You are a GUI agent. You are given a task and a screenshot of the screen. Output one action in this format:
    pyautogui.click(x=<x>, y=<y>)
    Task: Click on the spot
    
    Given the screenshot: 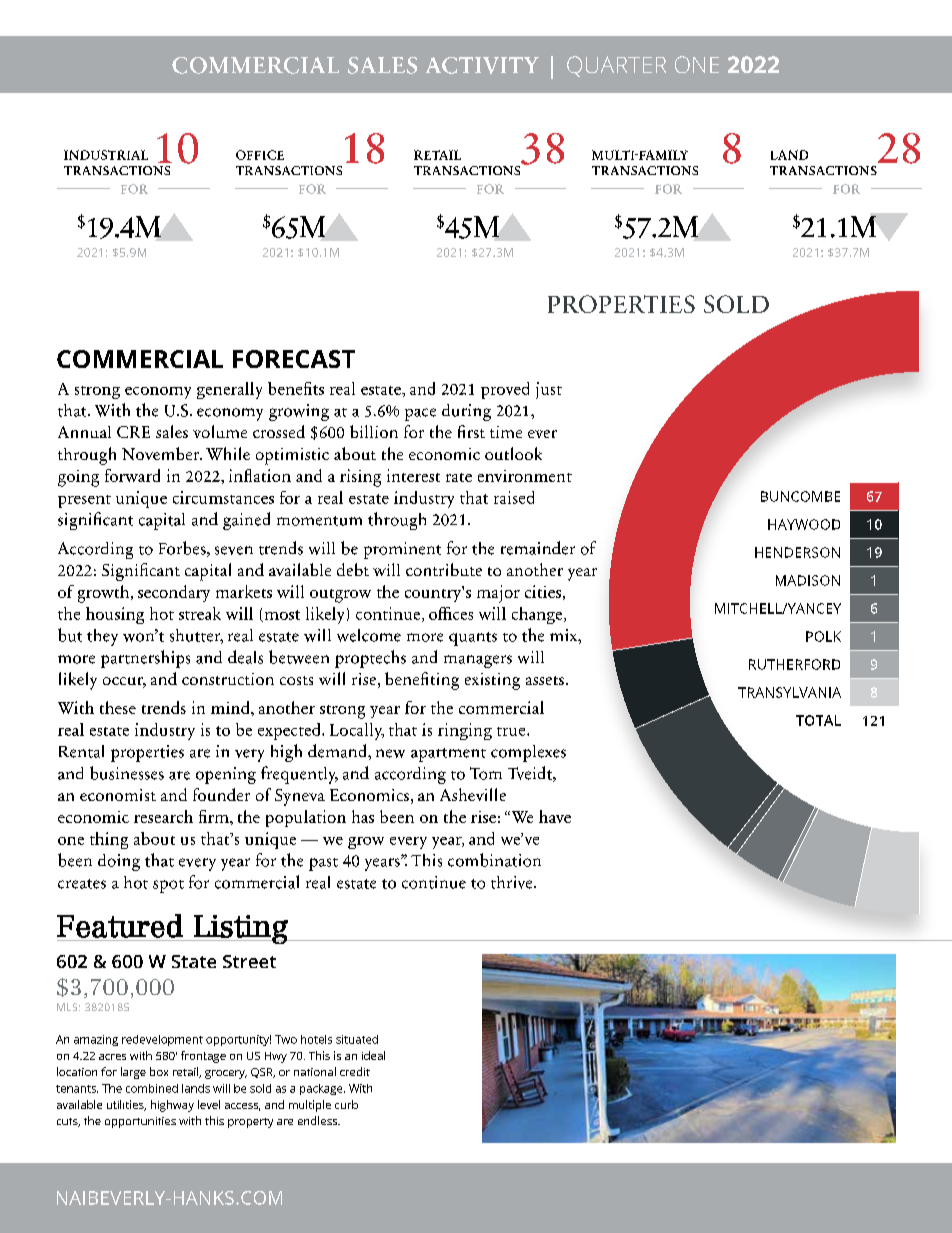 What is the action you would take?
    pyautogui.click(x=168, y=886)
